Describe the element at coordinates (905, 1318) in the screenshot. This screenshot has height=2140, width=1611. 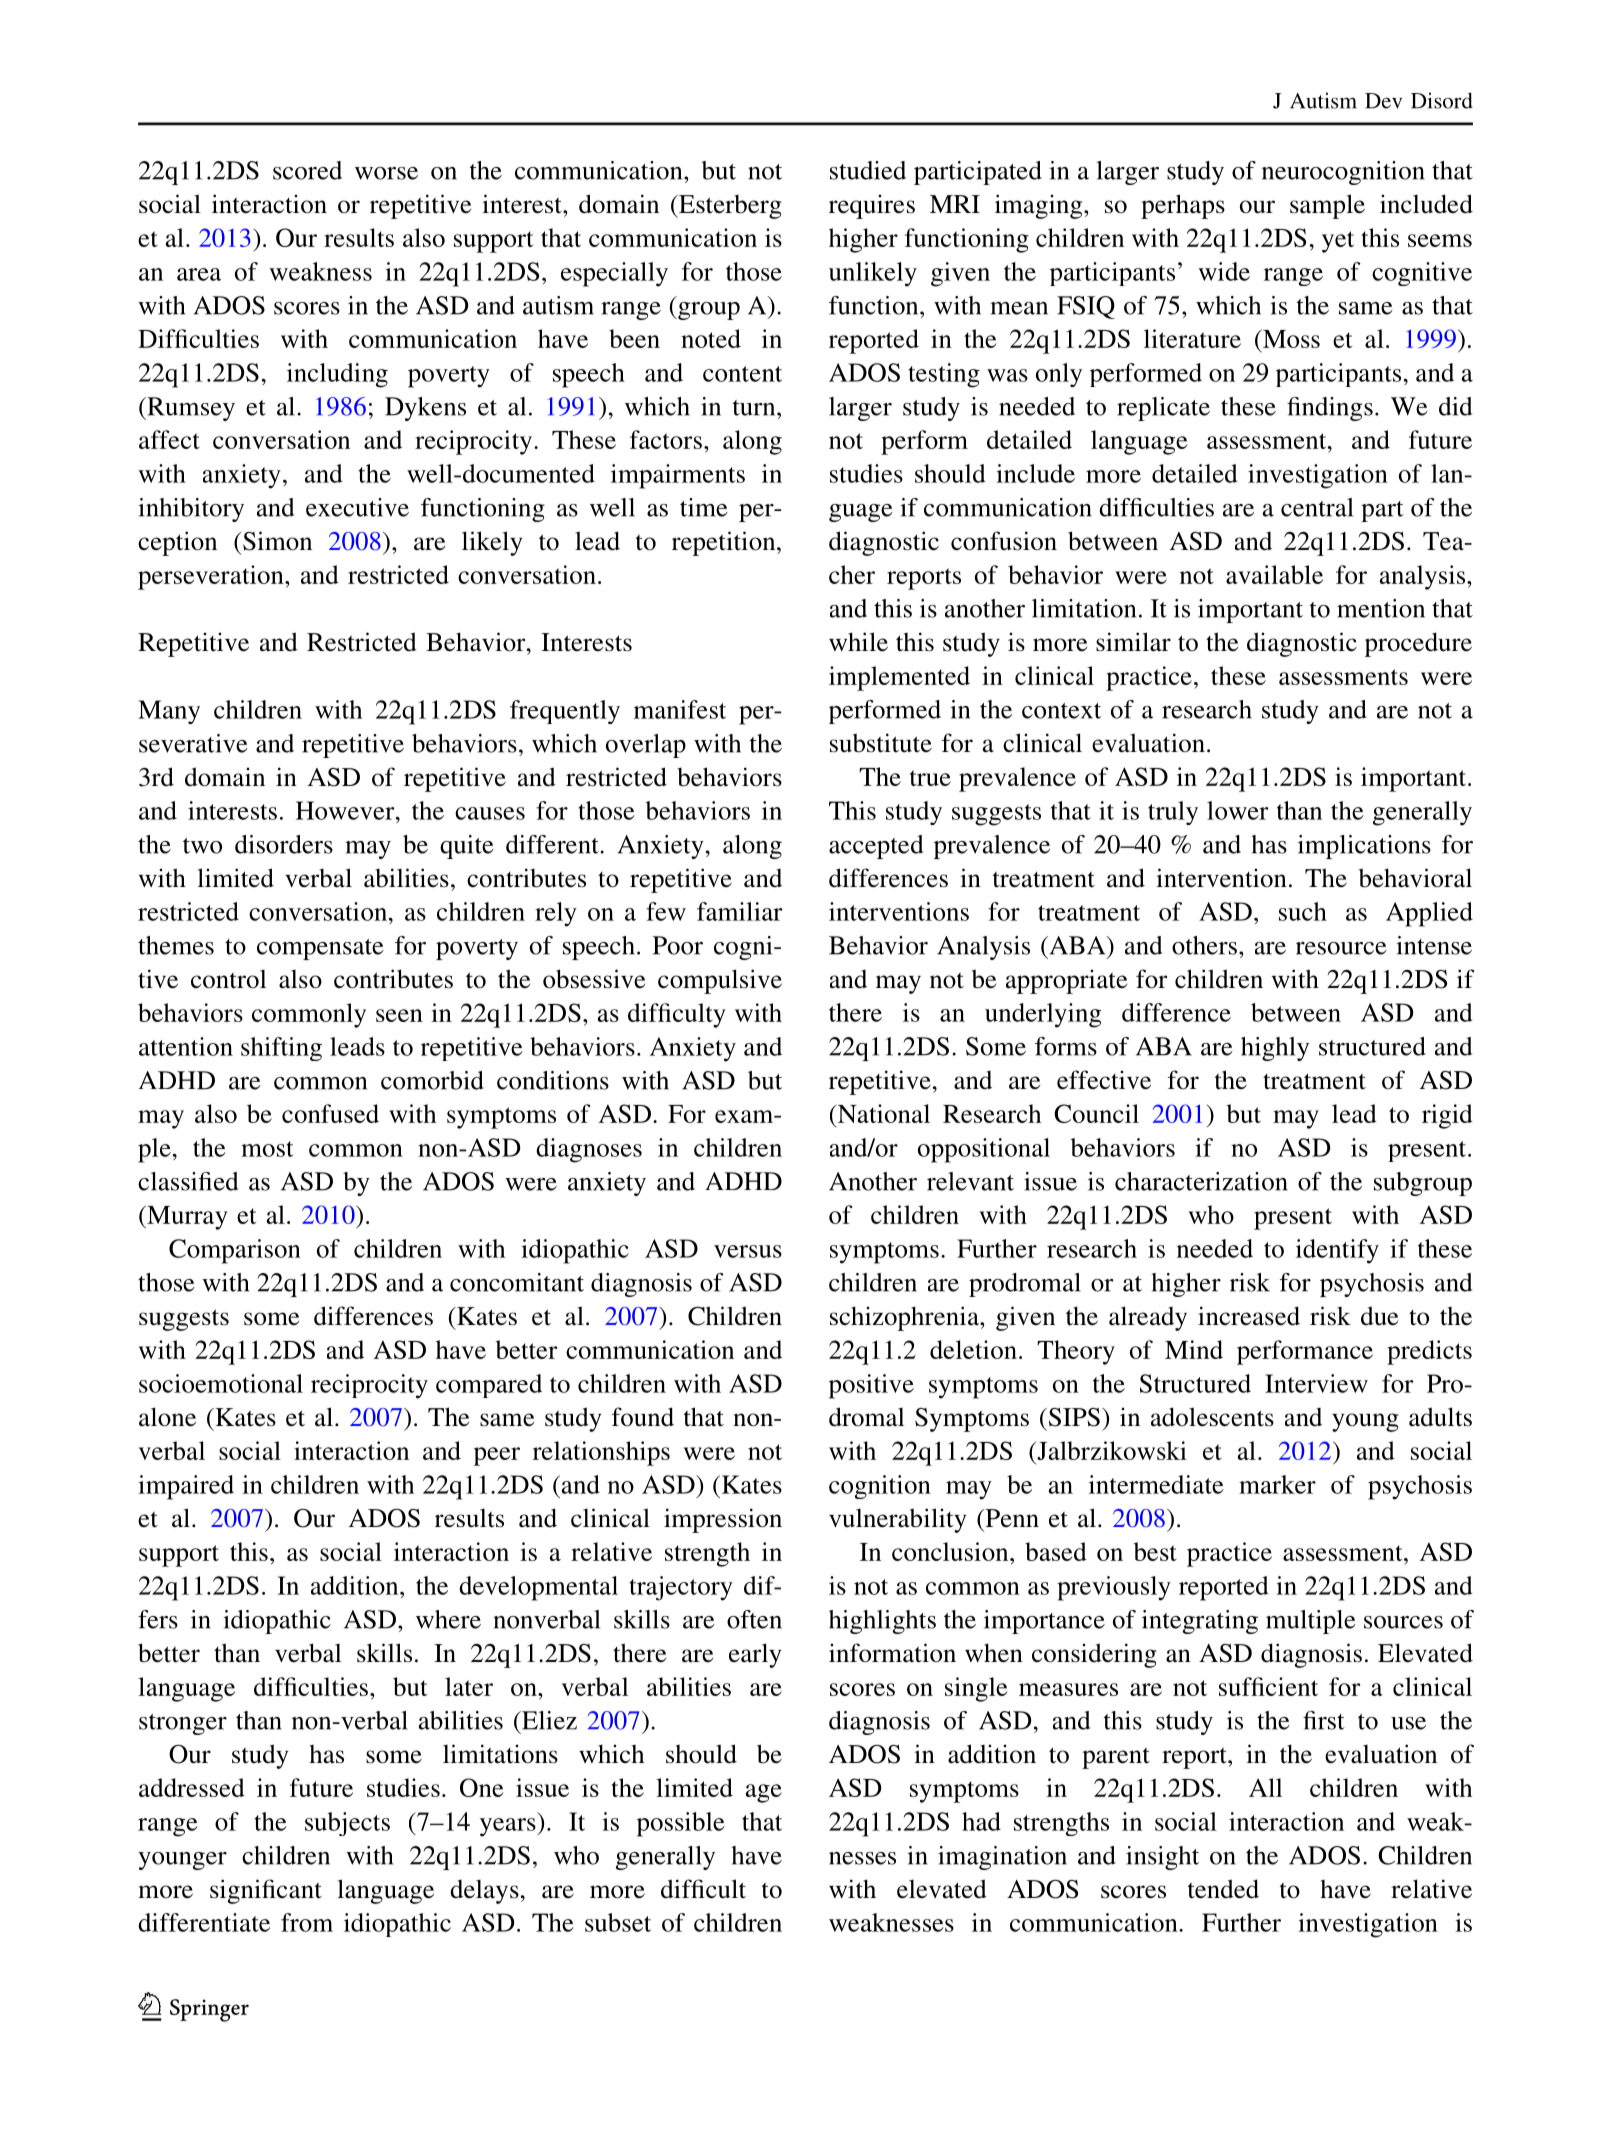
I see `schizophrenia` at that location.
